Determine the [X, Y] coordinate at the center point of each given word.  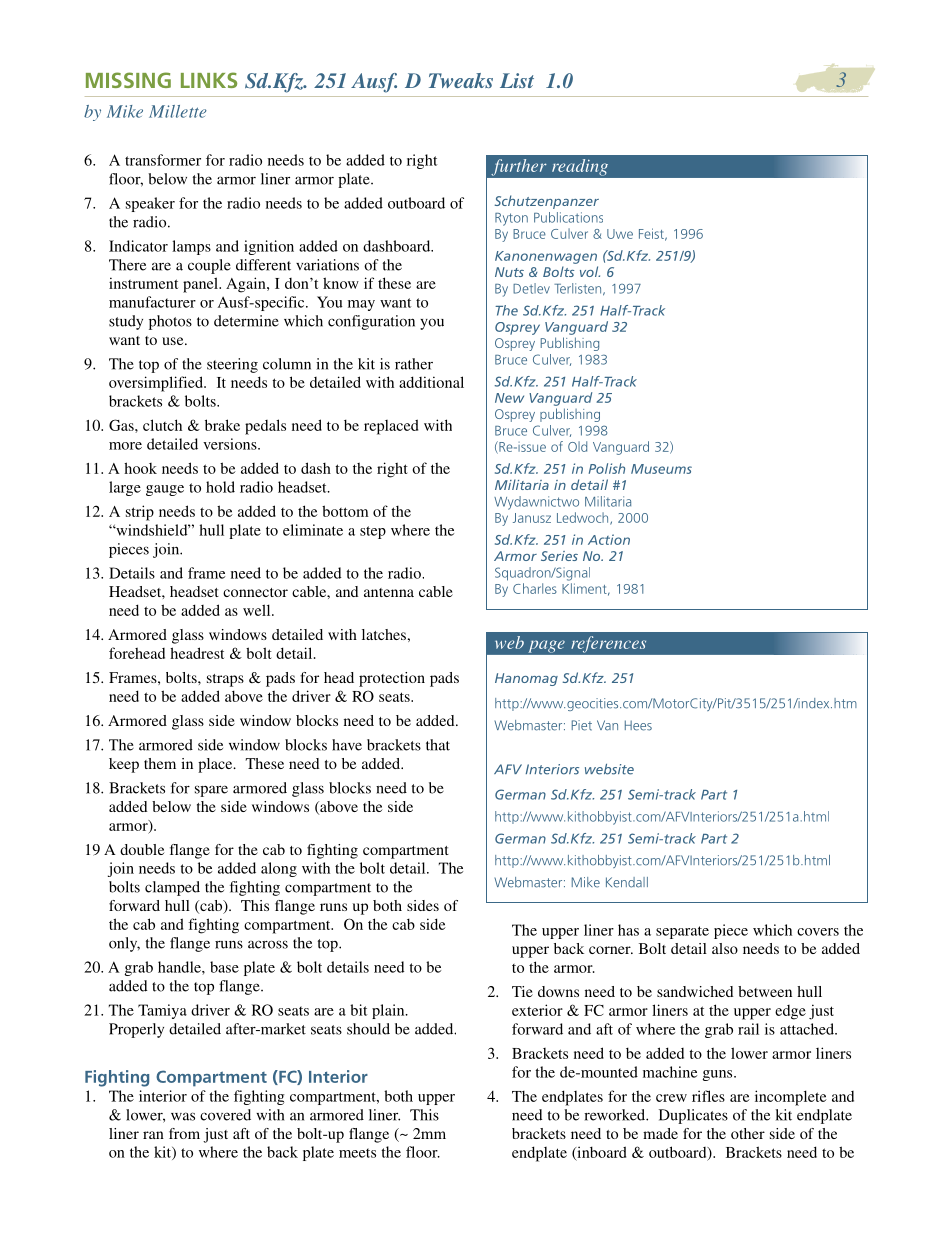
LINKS [209, 80]
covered [225, 1115]
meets [357, 1153]
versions [231, 444]
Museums [661, 469]
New [509, 398]
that [438, 745]
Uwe [620, 234]
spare [211, 791]
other [748, 1133]
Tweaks [461, 80]
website [609, 769]
